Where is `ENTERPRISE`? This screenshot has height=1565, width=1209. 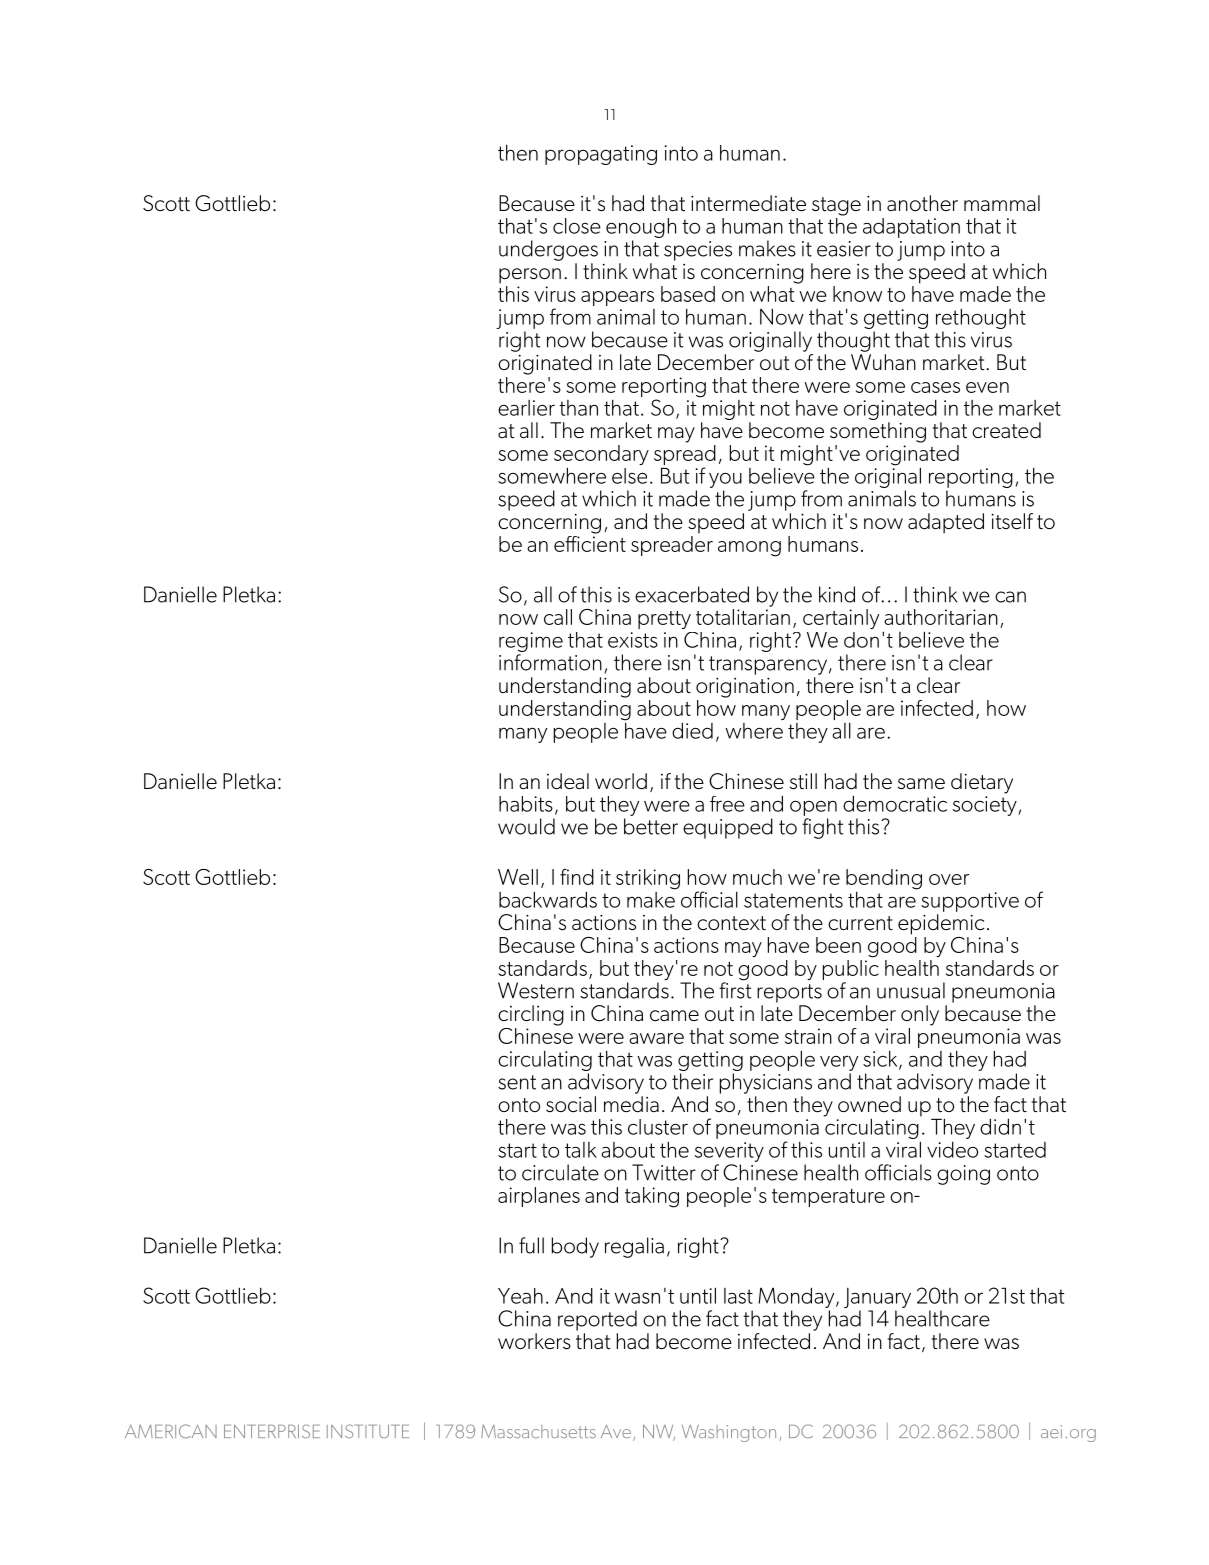 ENTERPRISE is located at coordinates (272, 1431).
